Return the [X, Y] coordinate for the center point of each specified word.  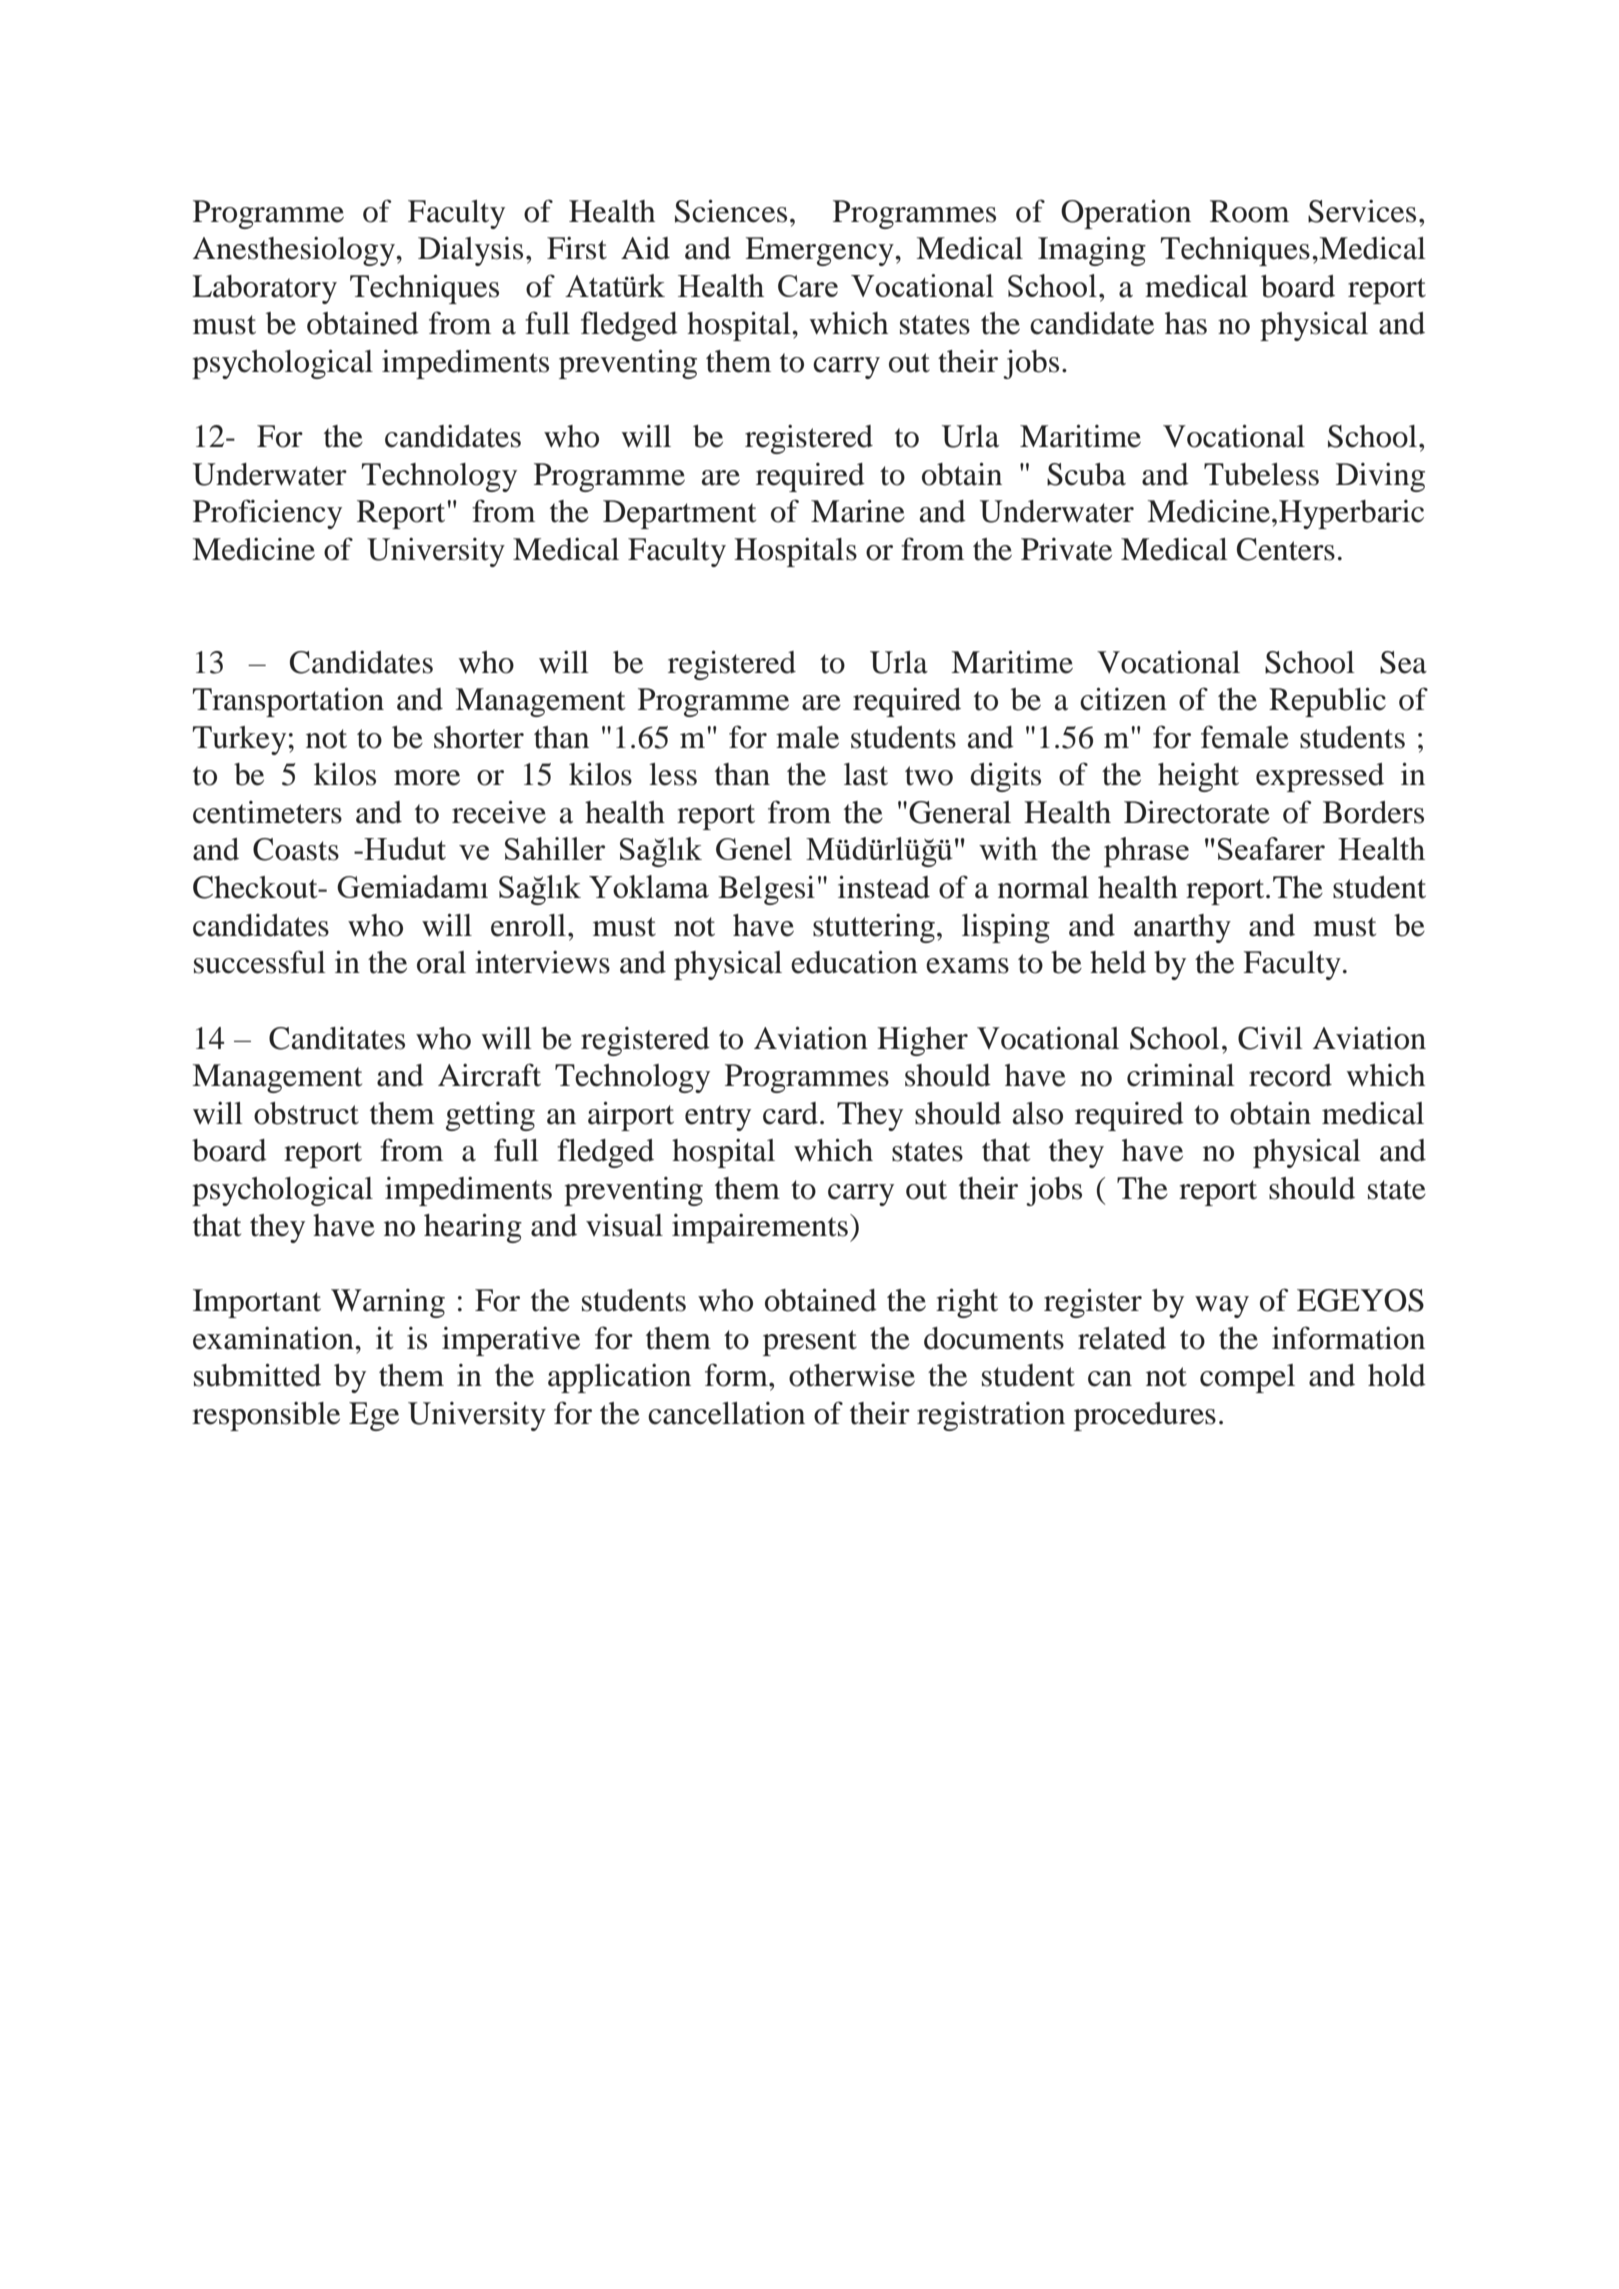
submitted [257, 1375]
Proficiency [267, 514]
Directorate [1197, 812]
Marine [858, 511]
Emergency [820, 251]
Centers [1286, 549]
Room [1249, 211]
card [790, 1113]
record [1290, 1075]
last [866, 774]
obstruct [306, 1113]
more [427, 778]
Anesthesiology [295, 251]
